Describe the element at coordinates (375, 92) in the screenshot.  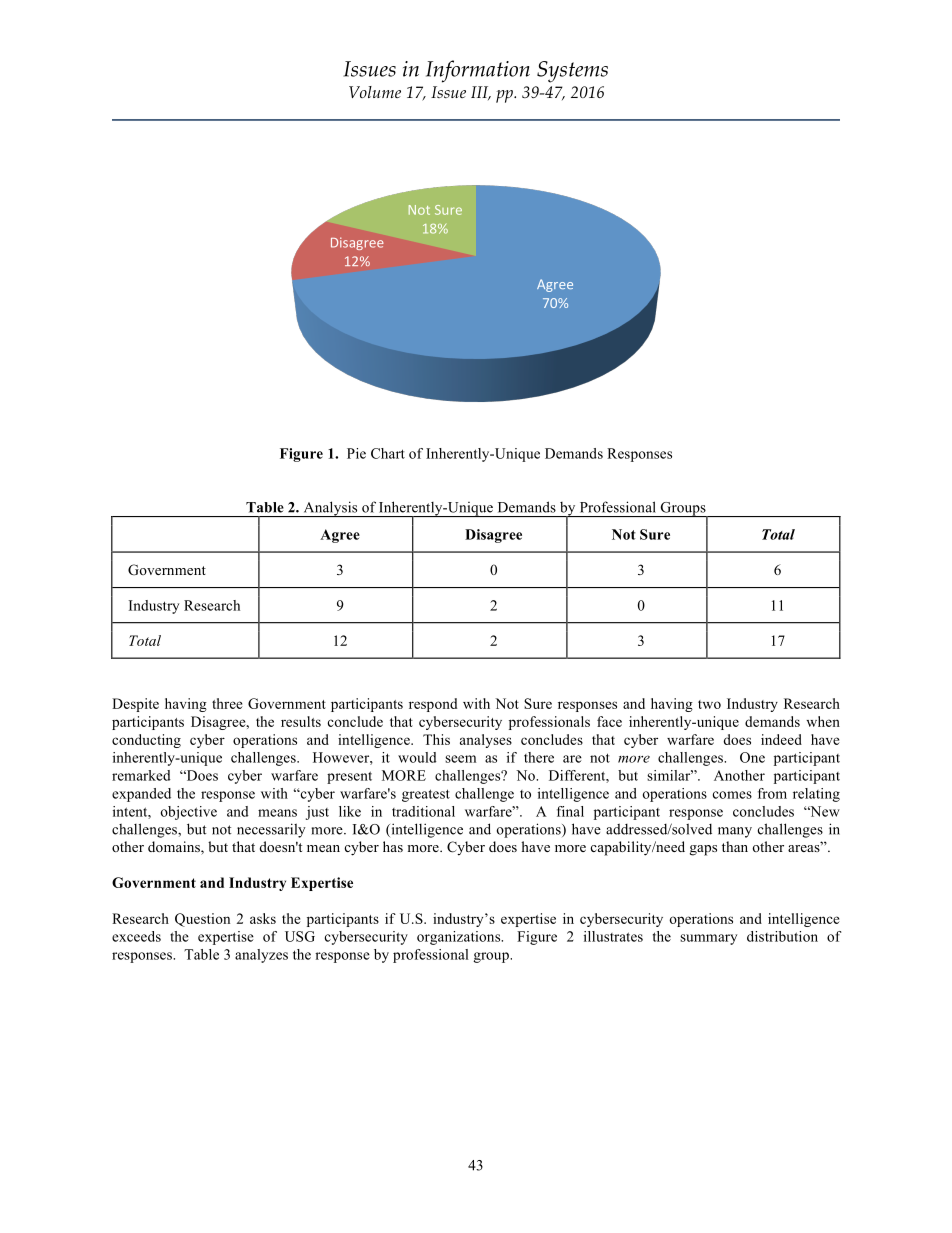
I see `Volume` at that location.
